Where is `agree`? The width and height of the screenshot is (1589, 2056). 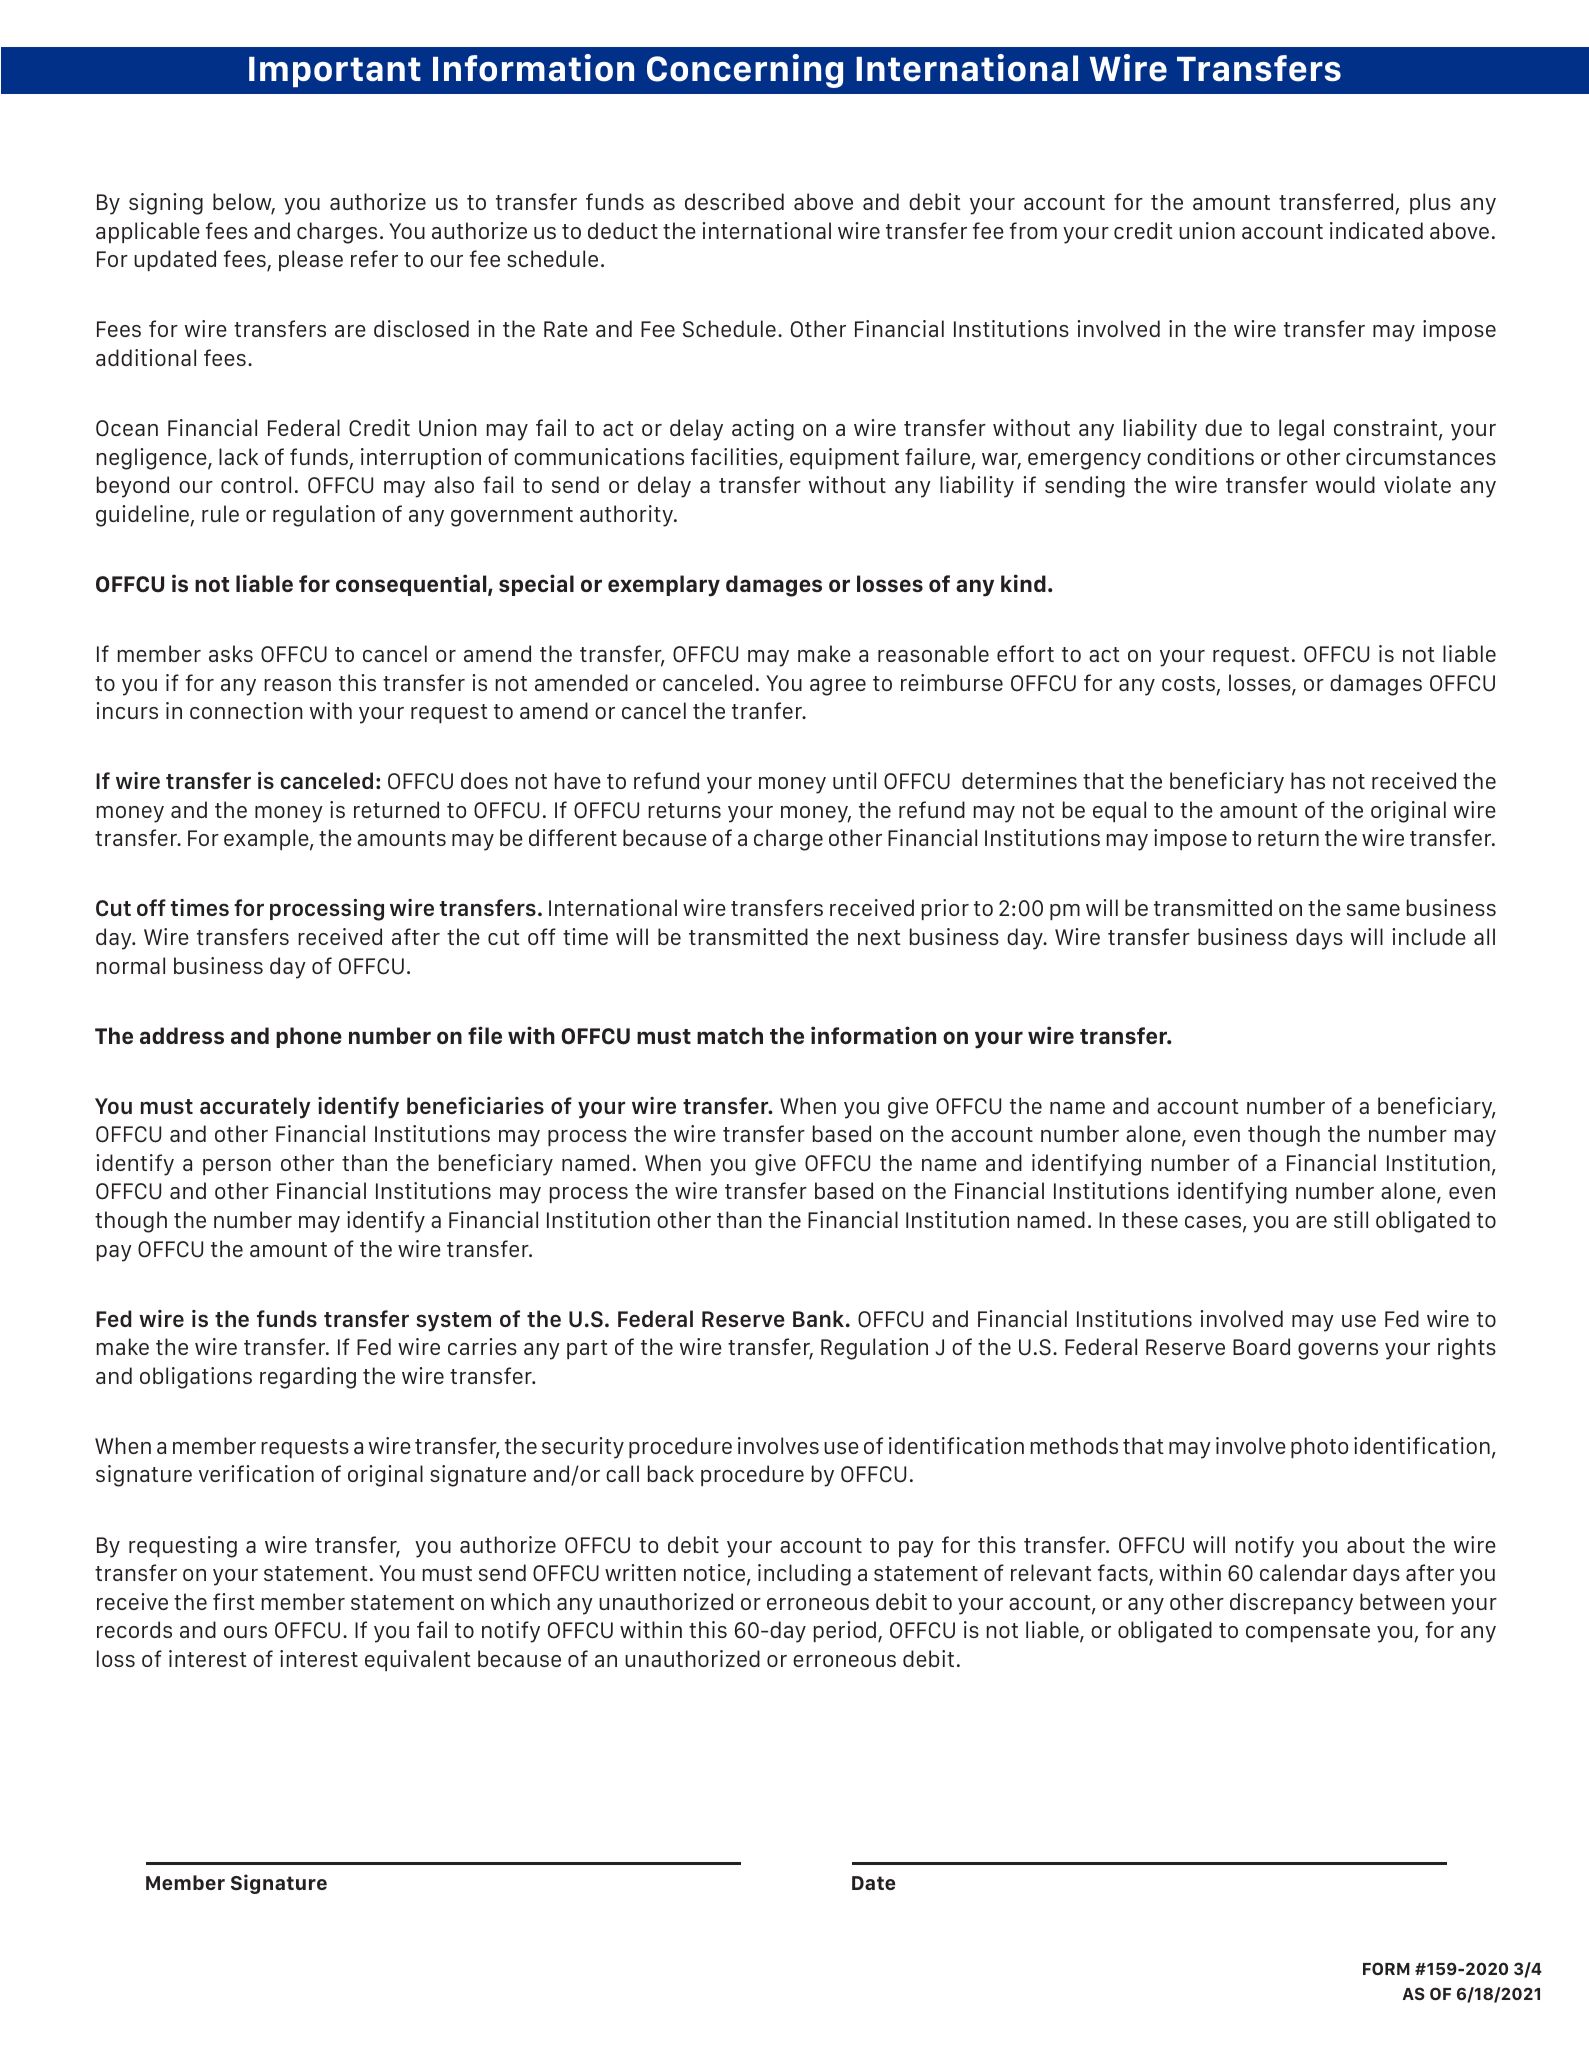 agree is located at coordinates (838, 687).
